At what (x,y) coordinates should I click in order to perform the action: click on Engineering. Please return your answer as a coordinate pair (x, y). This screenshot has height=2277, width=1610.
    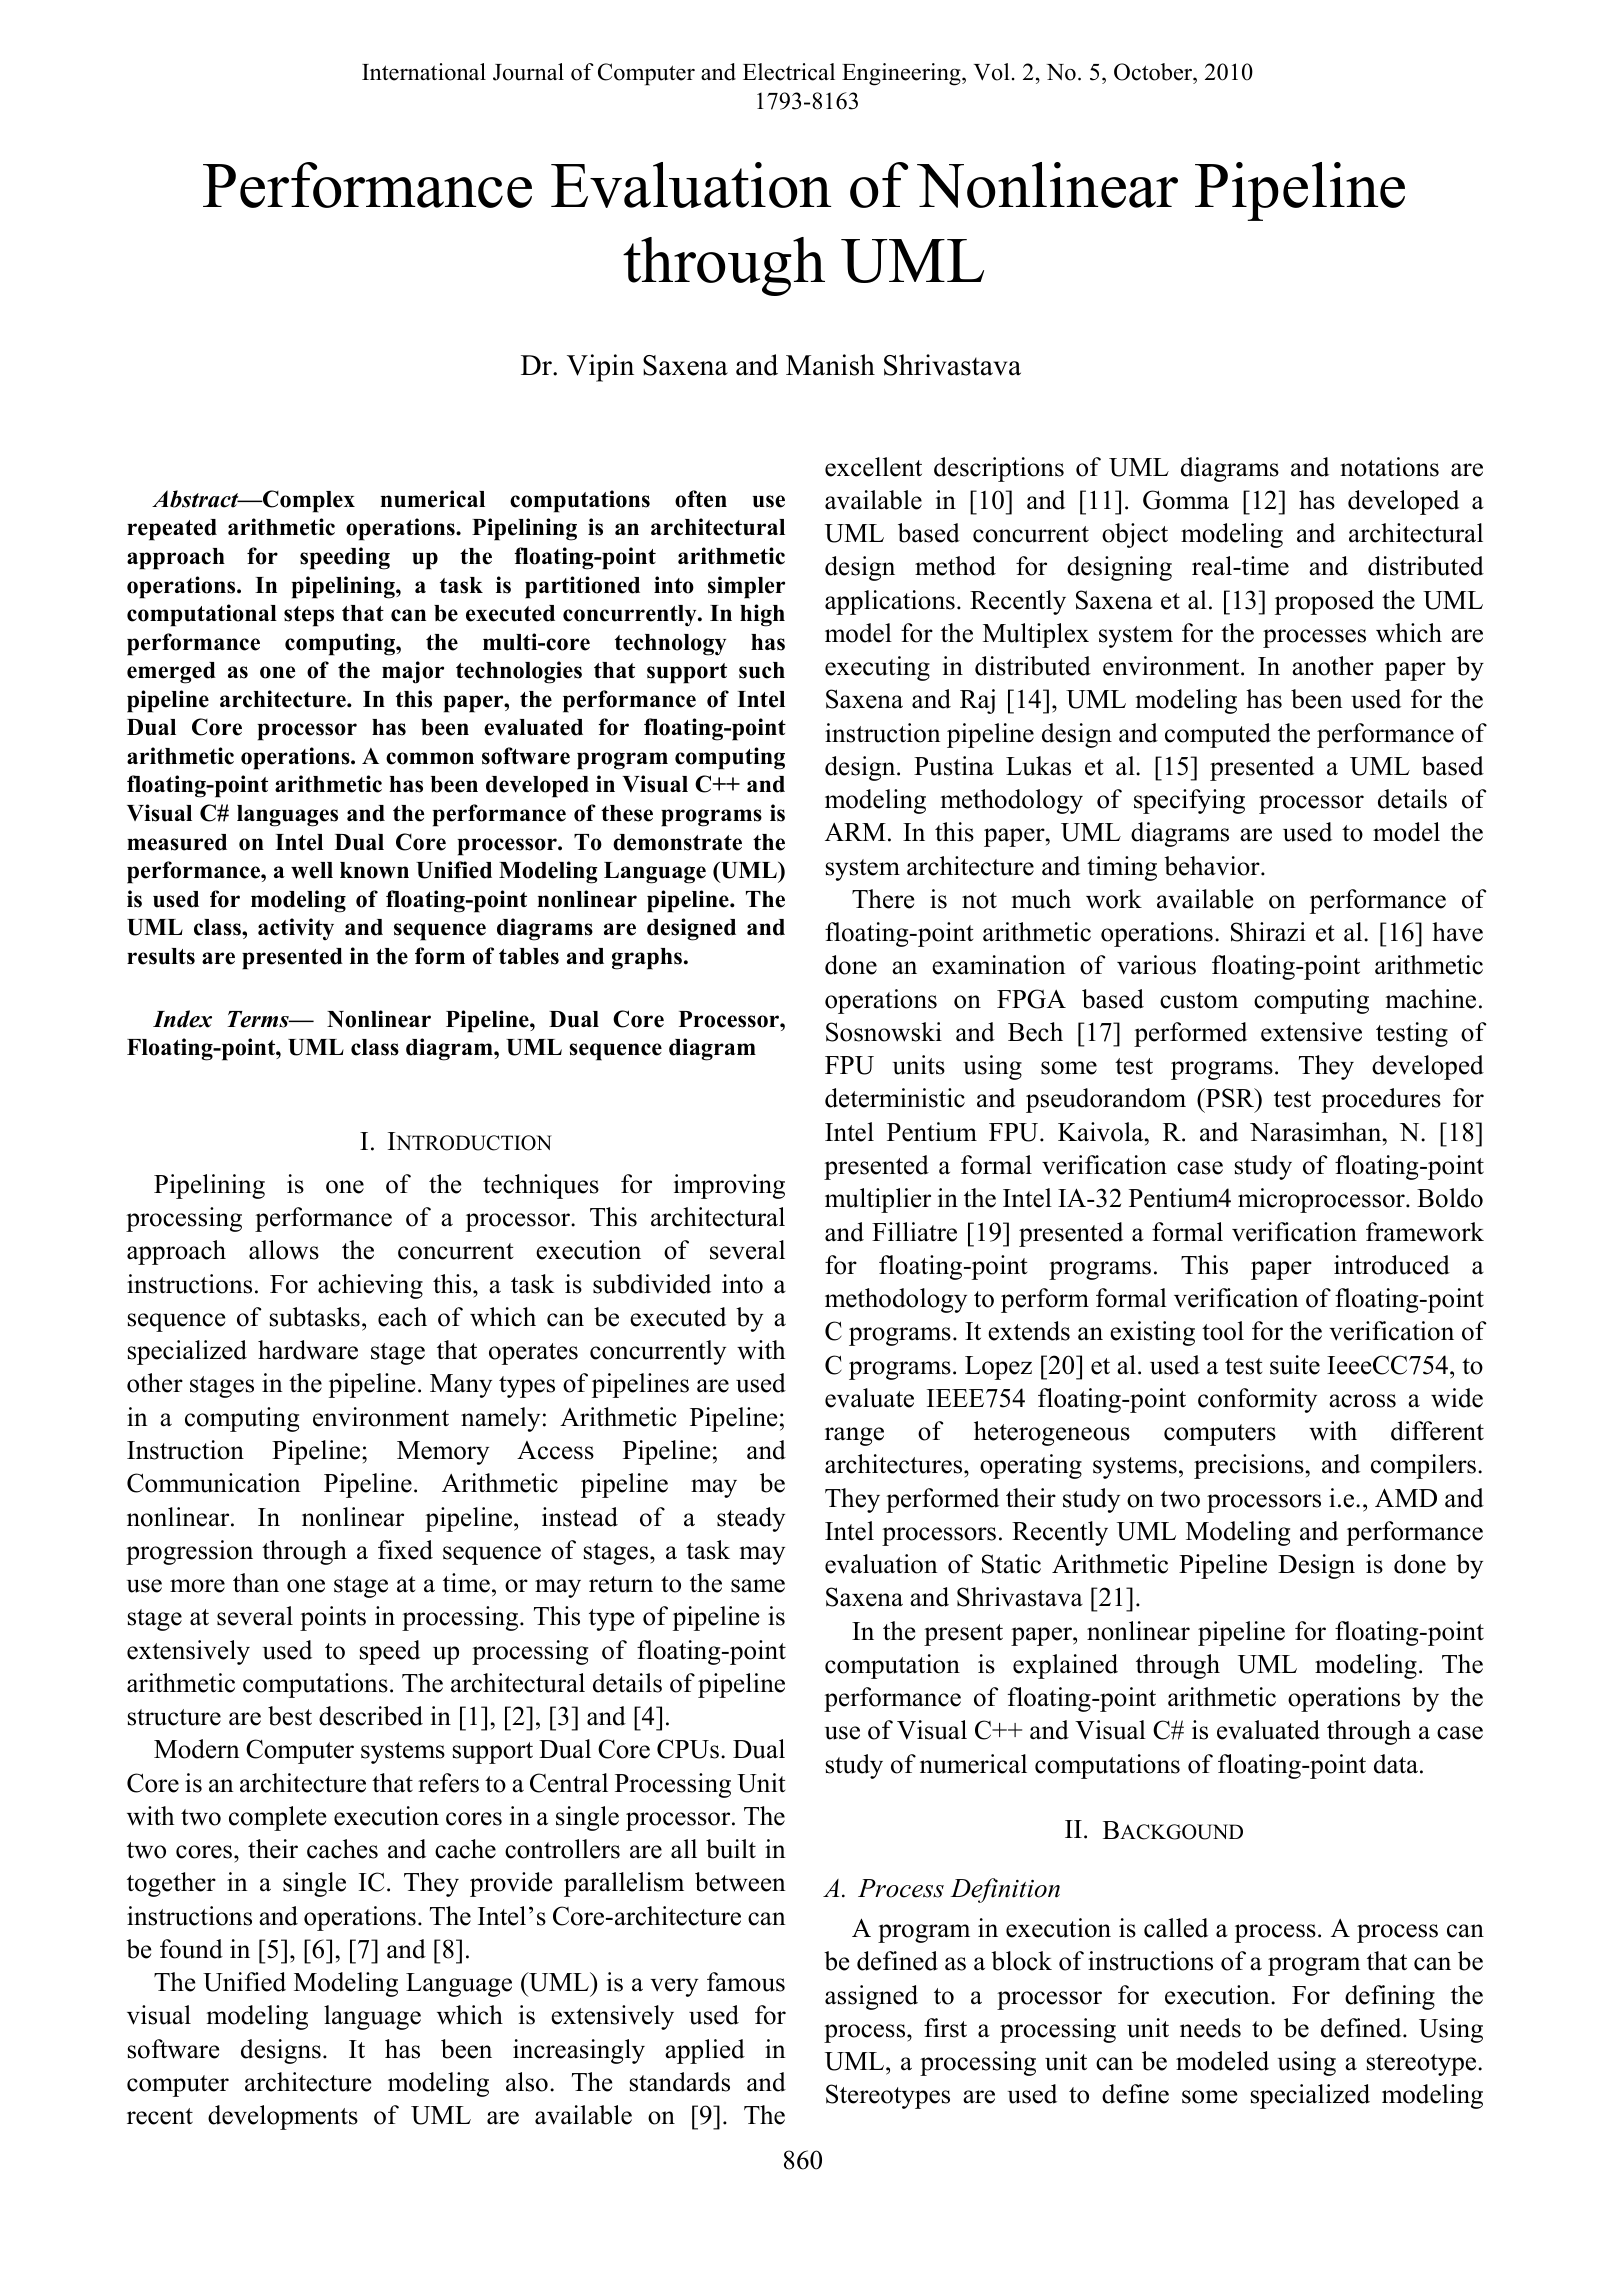
    Looking at the image, I should click on (902, 74).
